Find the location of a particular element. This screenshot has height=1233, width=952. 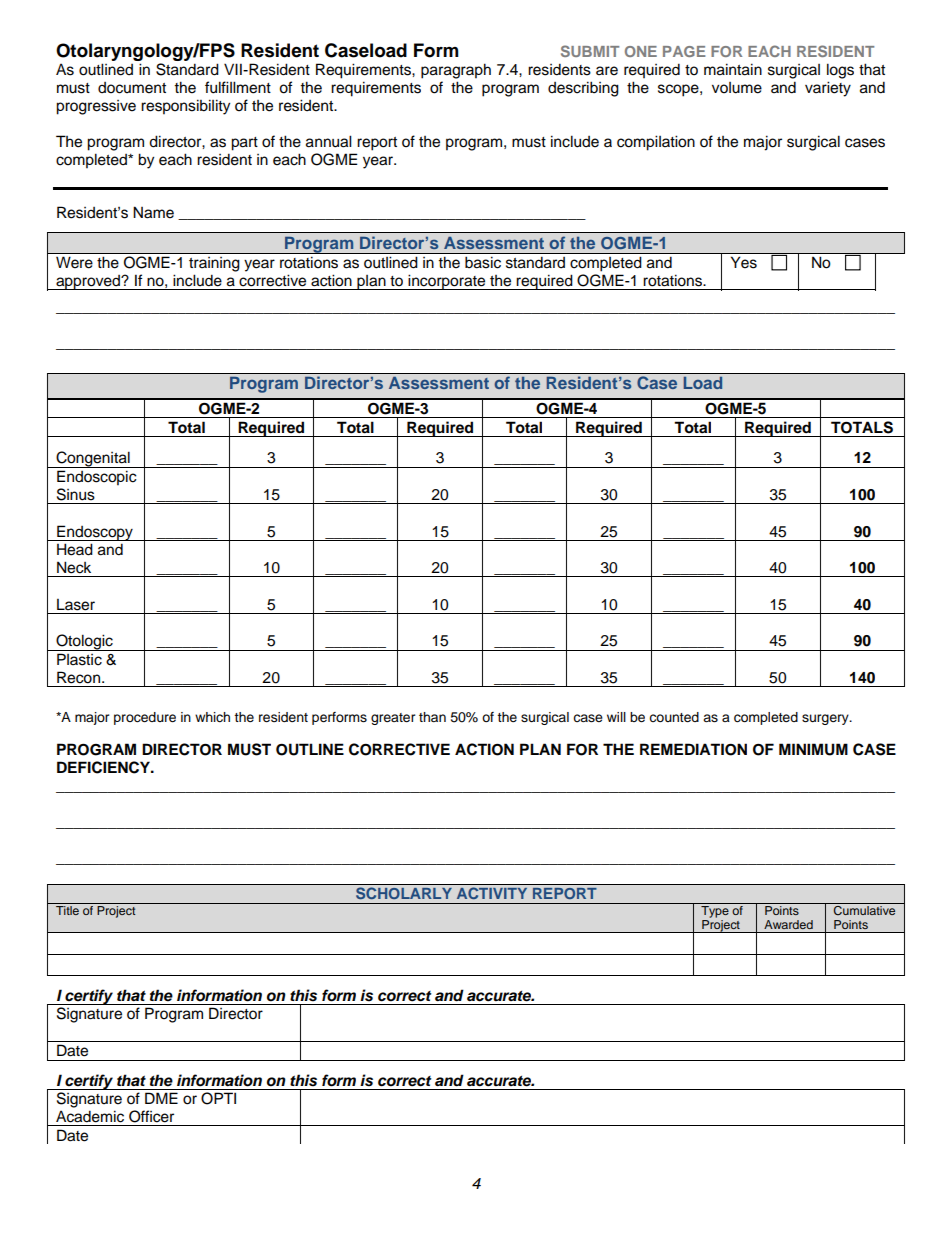

Yes is located at coordinates (744, 262).
